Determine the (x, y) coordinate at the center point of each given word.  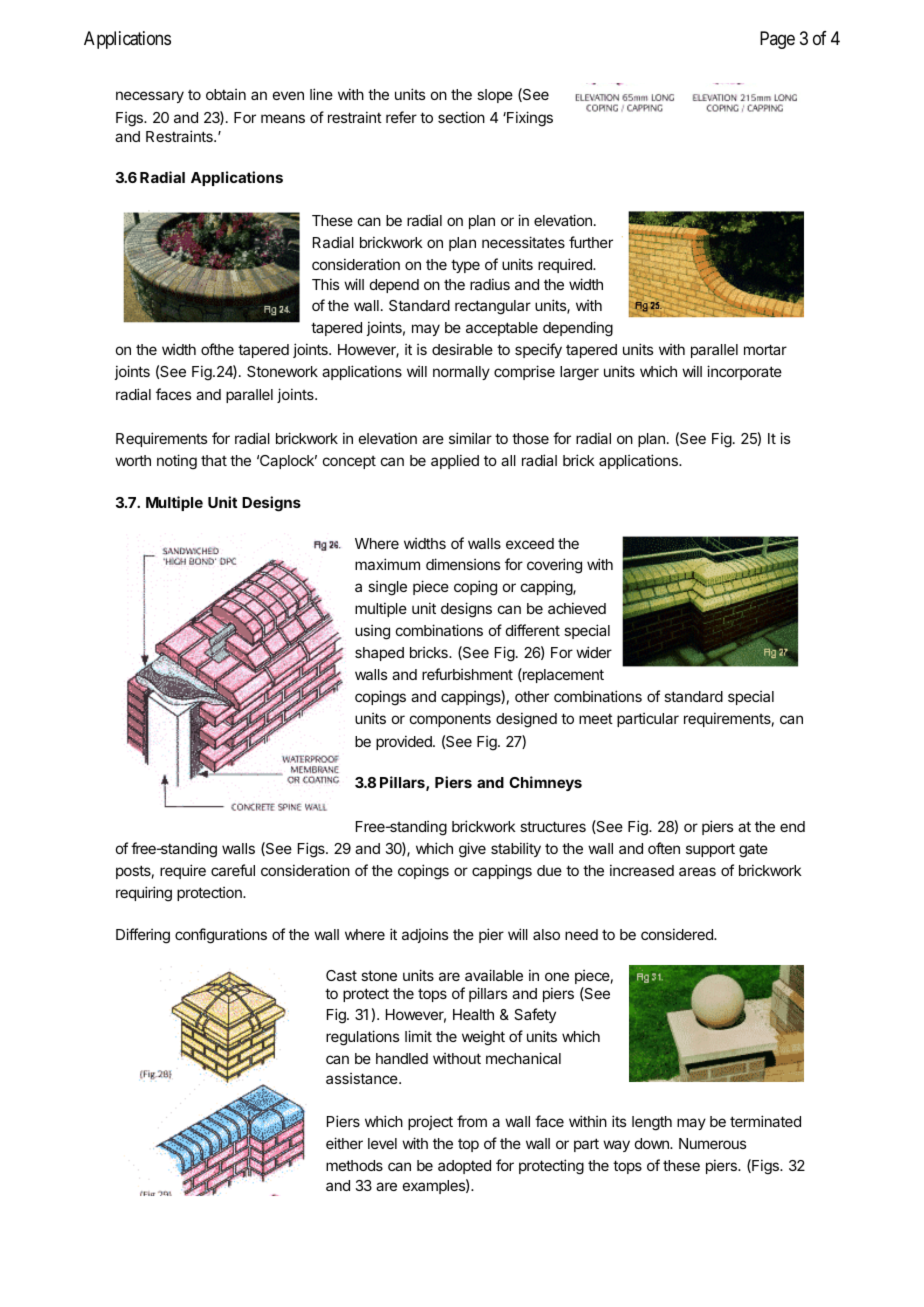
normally (461, 373)
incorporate (744, 372)
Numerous (712, 1143)
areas (697, 871)
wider (594, 652)
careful (233, 870)
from (472, 1121)
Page (777, 40)
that (214, 460)
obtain (226, 94)
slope (495, 96)
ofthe (217, 349)
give (472, 850)
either (344, 1143)
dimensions (463, 564)
